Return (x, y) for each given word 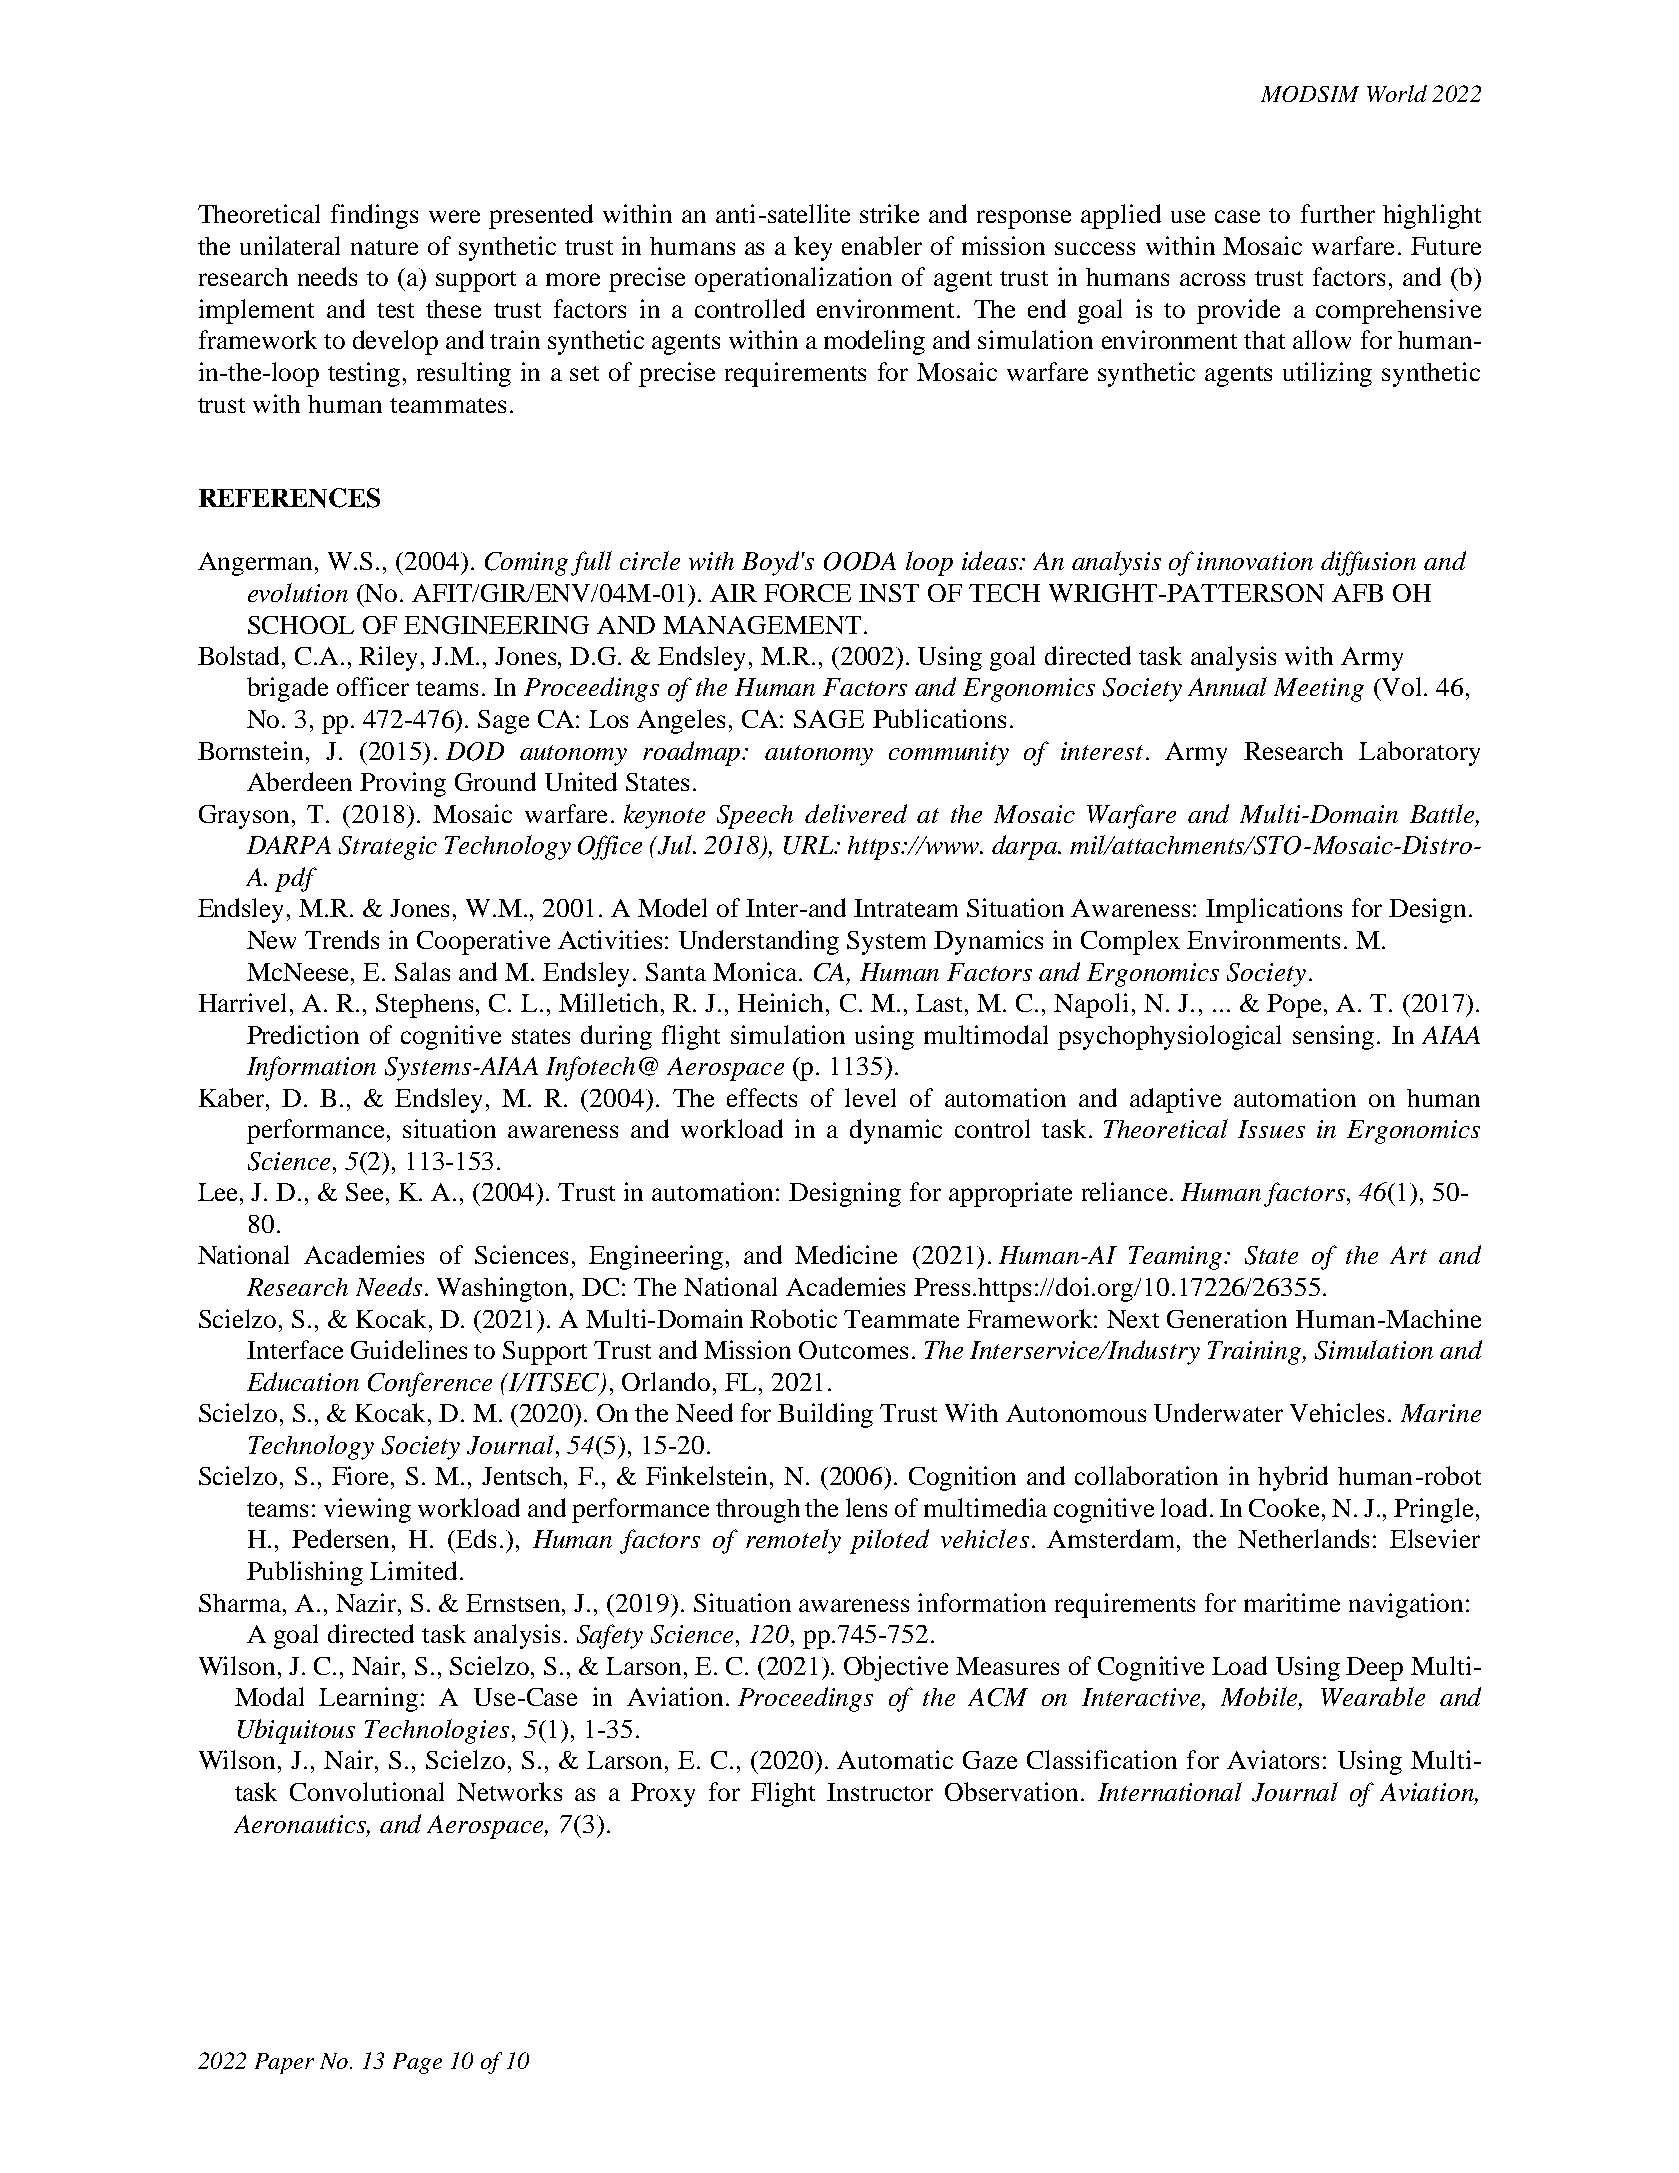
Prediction (303, 1034)
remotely (793, 1541)
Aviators (1273, 1759)
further (1338, 213)
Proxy (663, 1795)
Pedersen (342, 1538)
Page (417, 2063)
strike (889, 213)
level (870, 1097)
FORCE (807, 593)
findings (374, 216)
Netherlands (1303, 1538)
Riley (388, 658)
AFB (1357, 593)
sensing (1333, 1037)
